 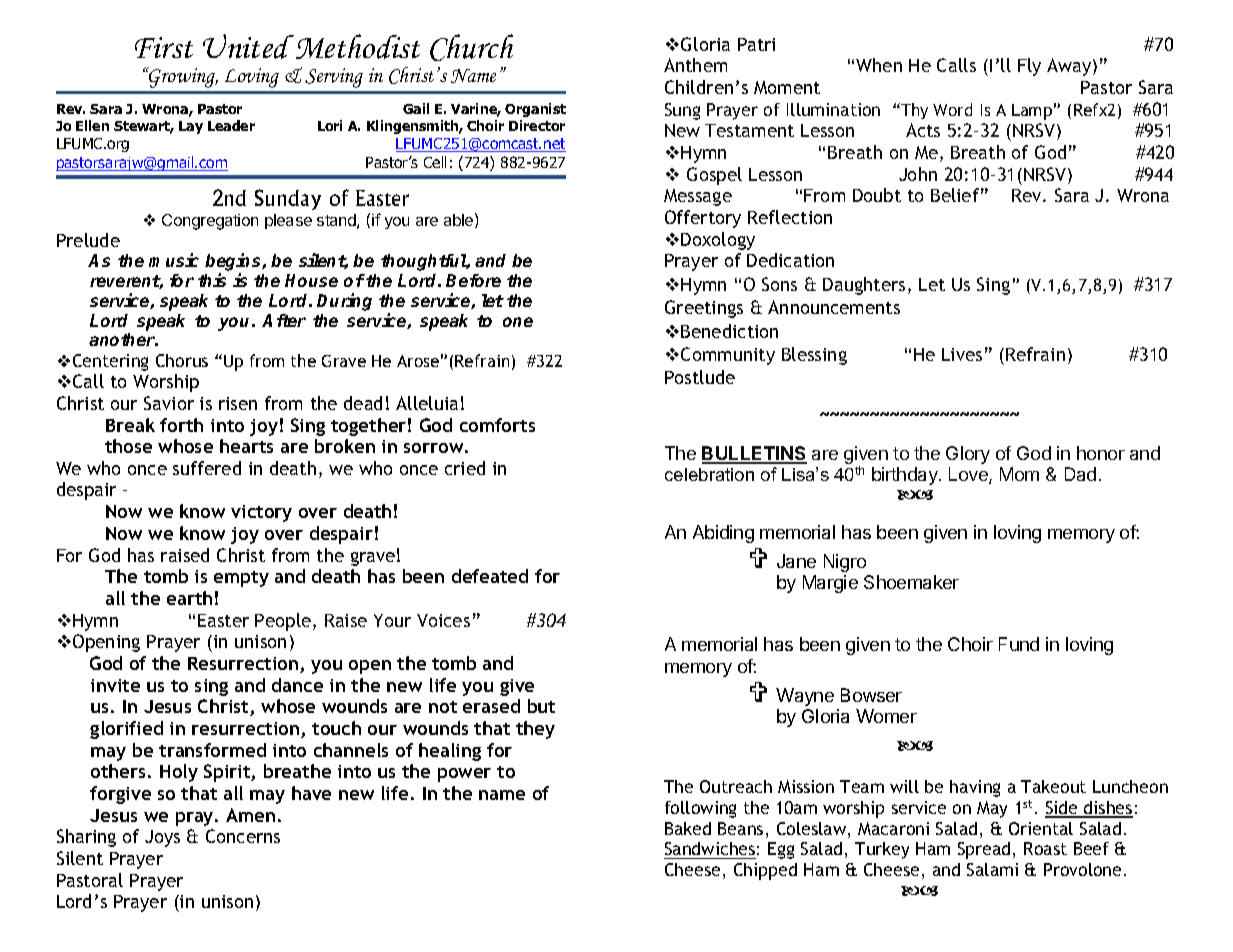 What do you see at coordinates (162, 838) in the screenshot?
I see `Joys` at bounding box center [162, 838].
